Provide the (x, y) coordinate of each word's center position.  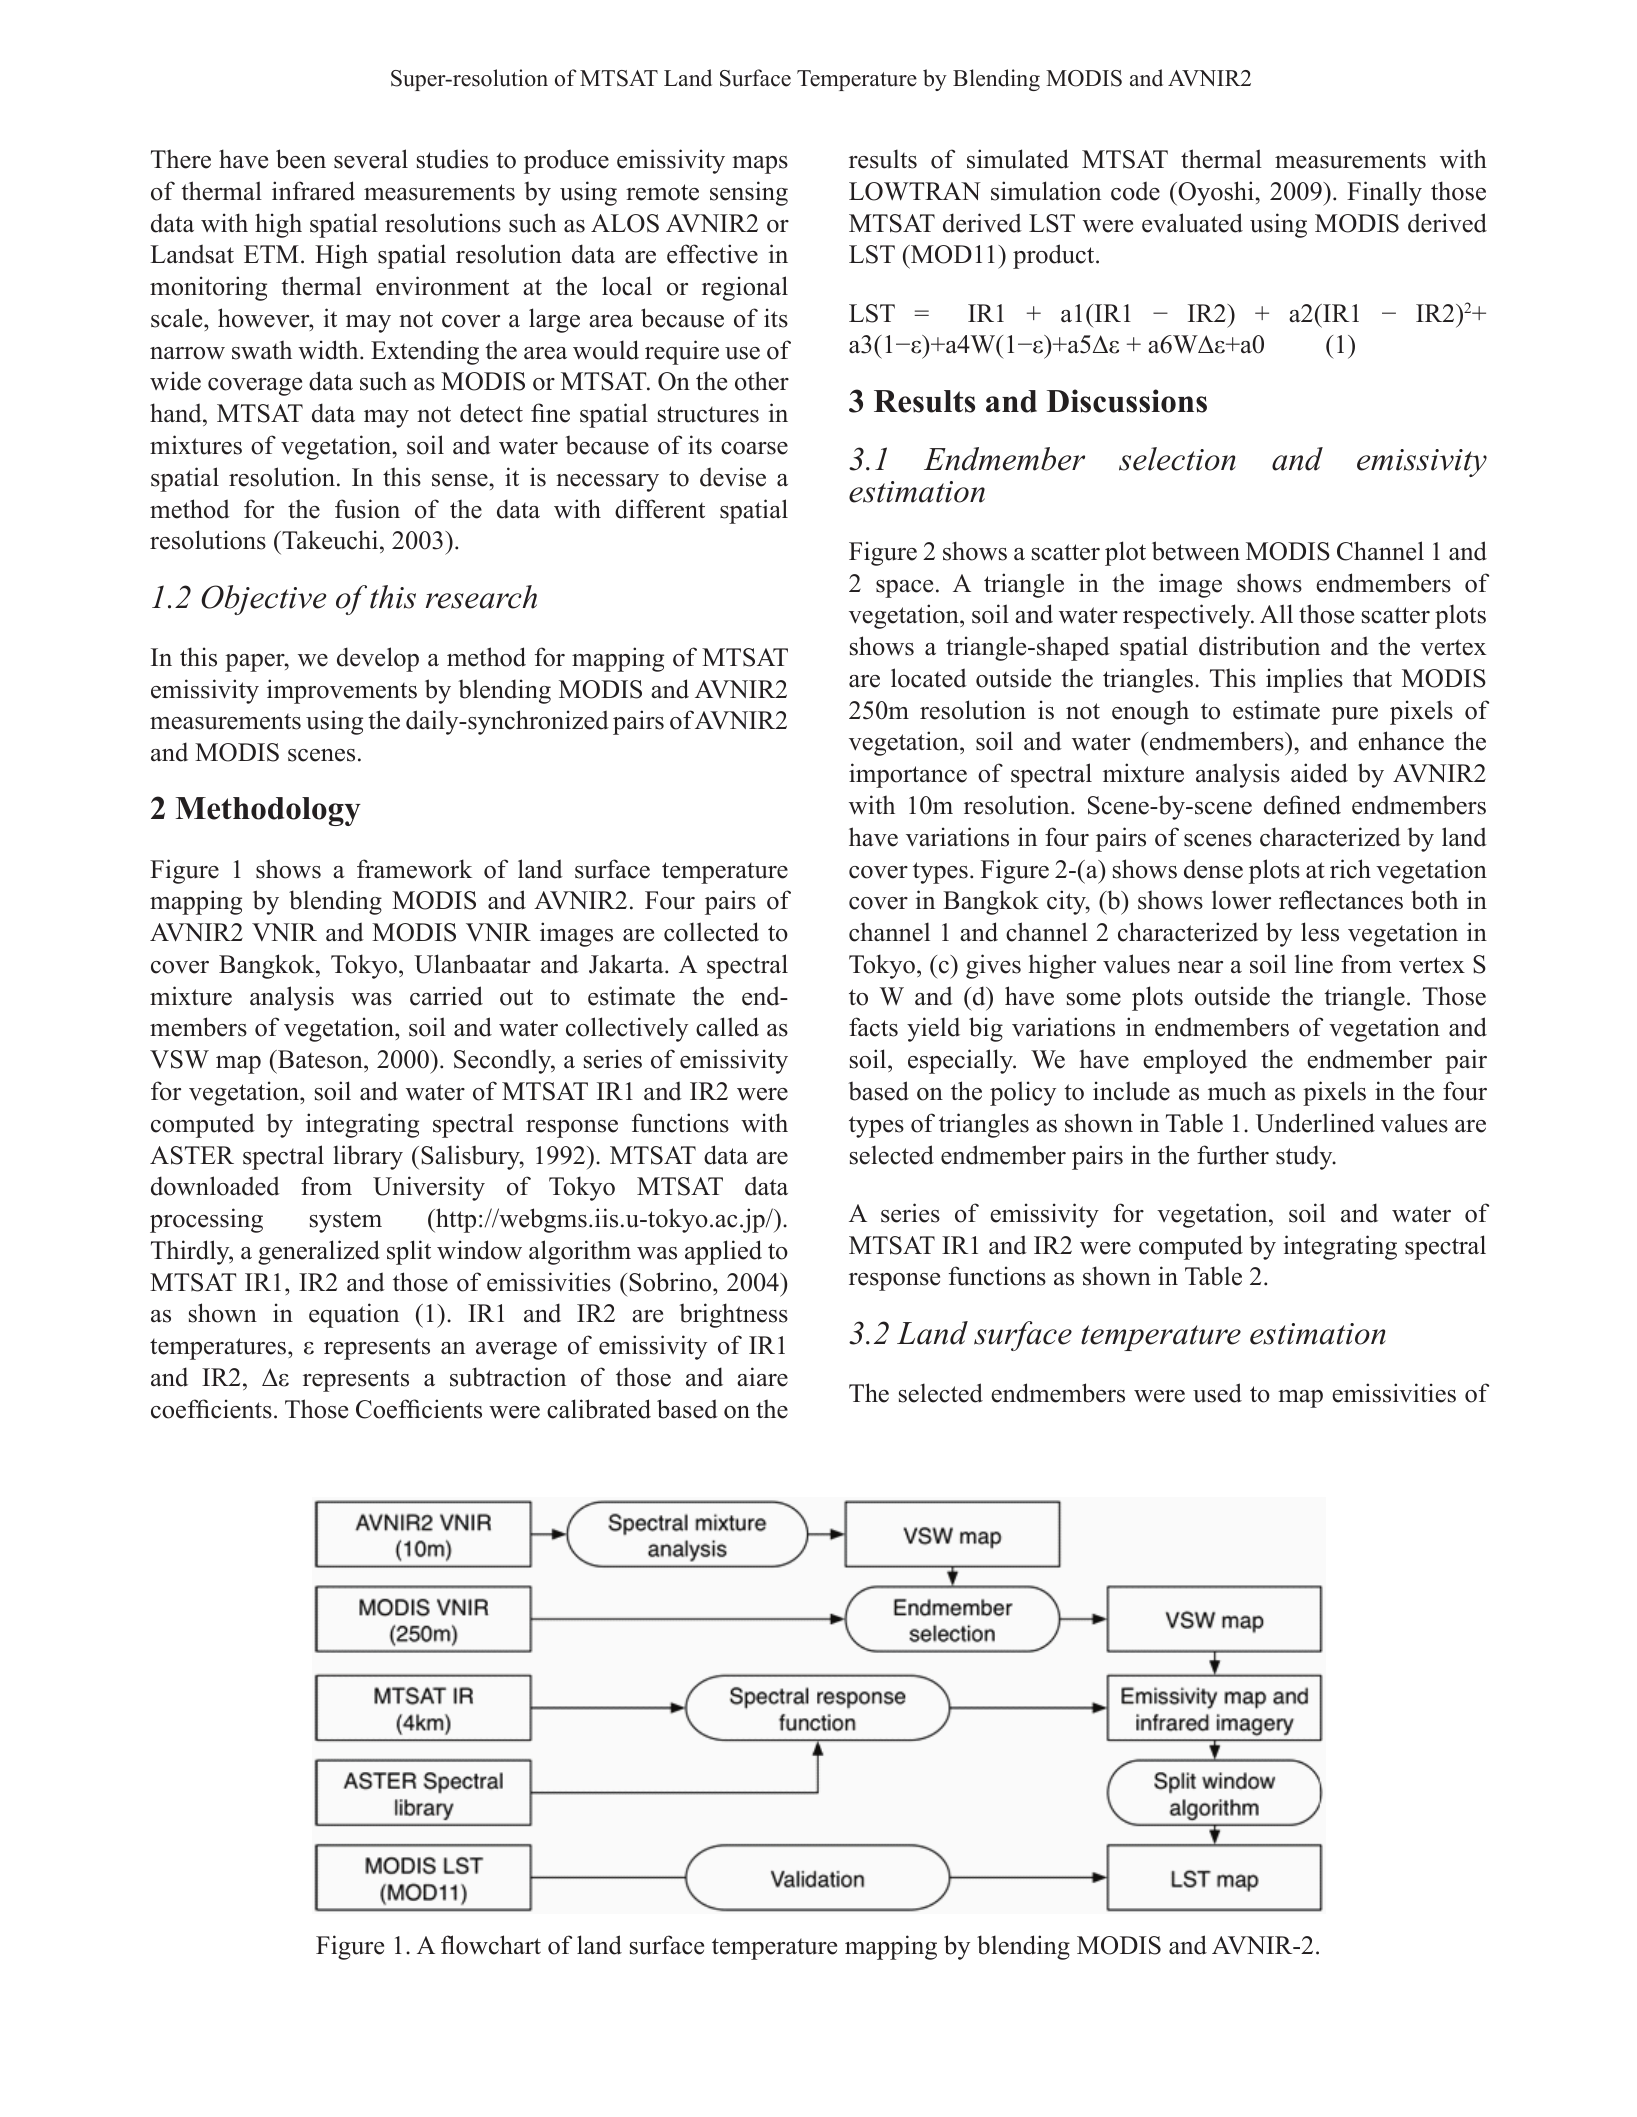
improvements (342, 691)
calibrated (599, 1409)
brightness (733, 1315)
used (1217, 1393)
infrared (313, 191)
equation (354, 1315)
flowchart (491, 1945)
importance (908, 775)
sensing (749, 193)
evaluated (1192, 223)
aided (1319, 773)
